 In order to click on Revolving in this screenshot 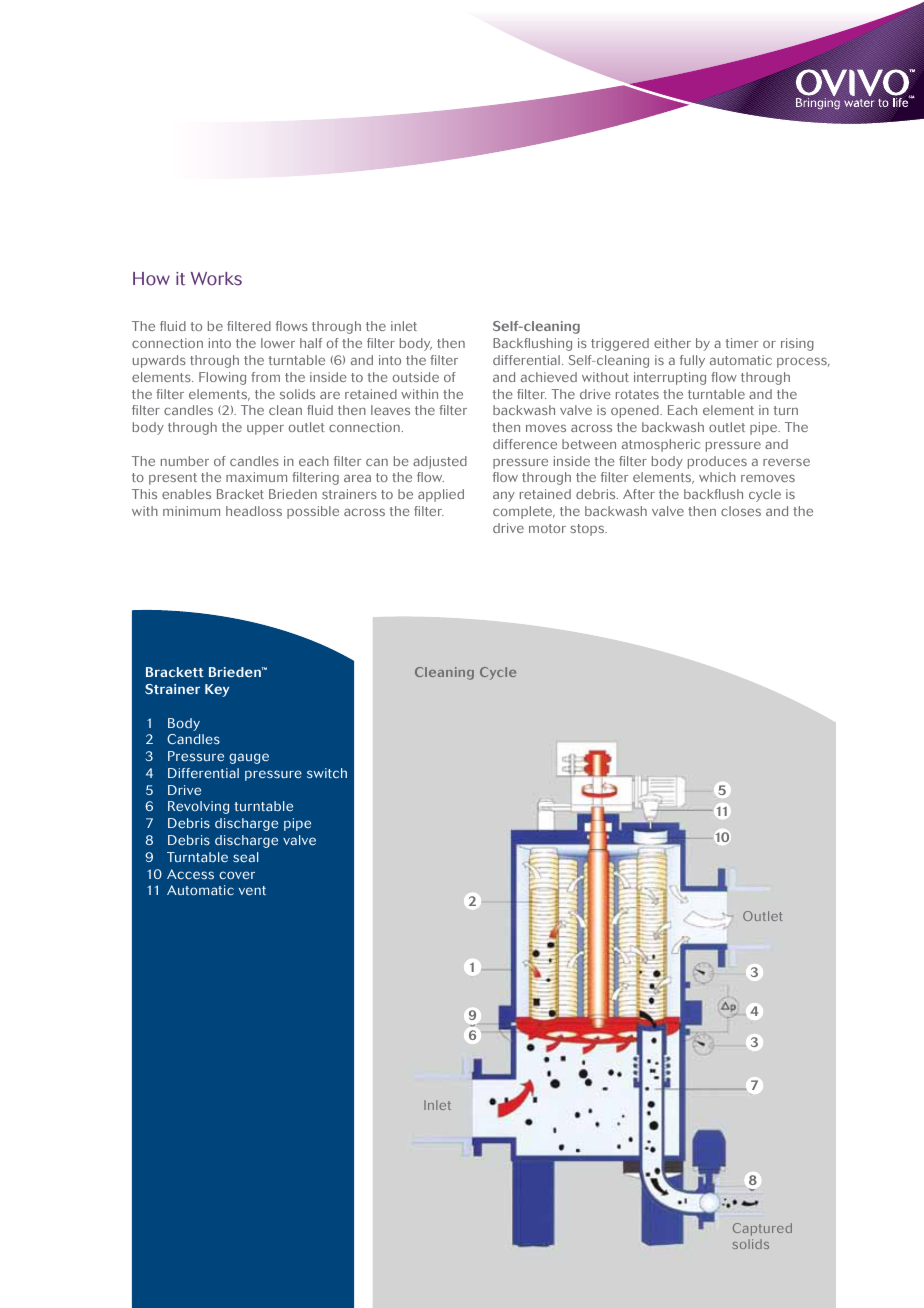, I will do `click(198, 807)`.
